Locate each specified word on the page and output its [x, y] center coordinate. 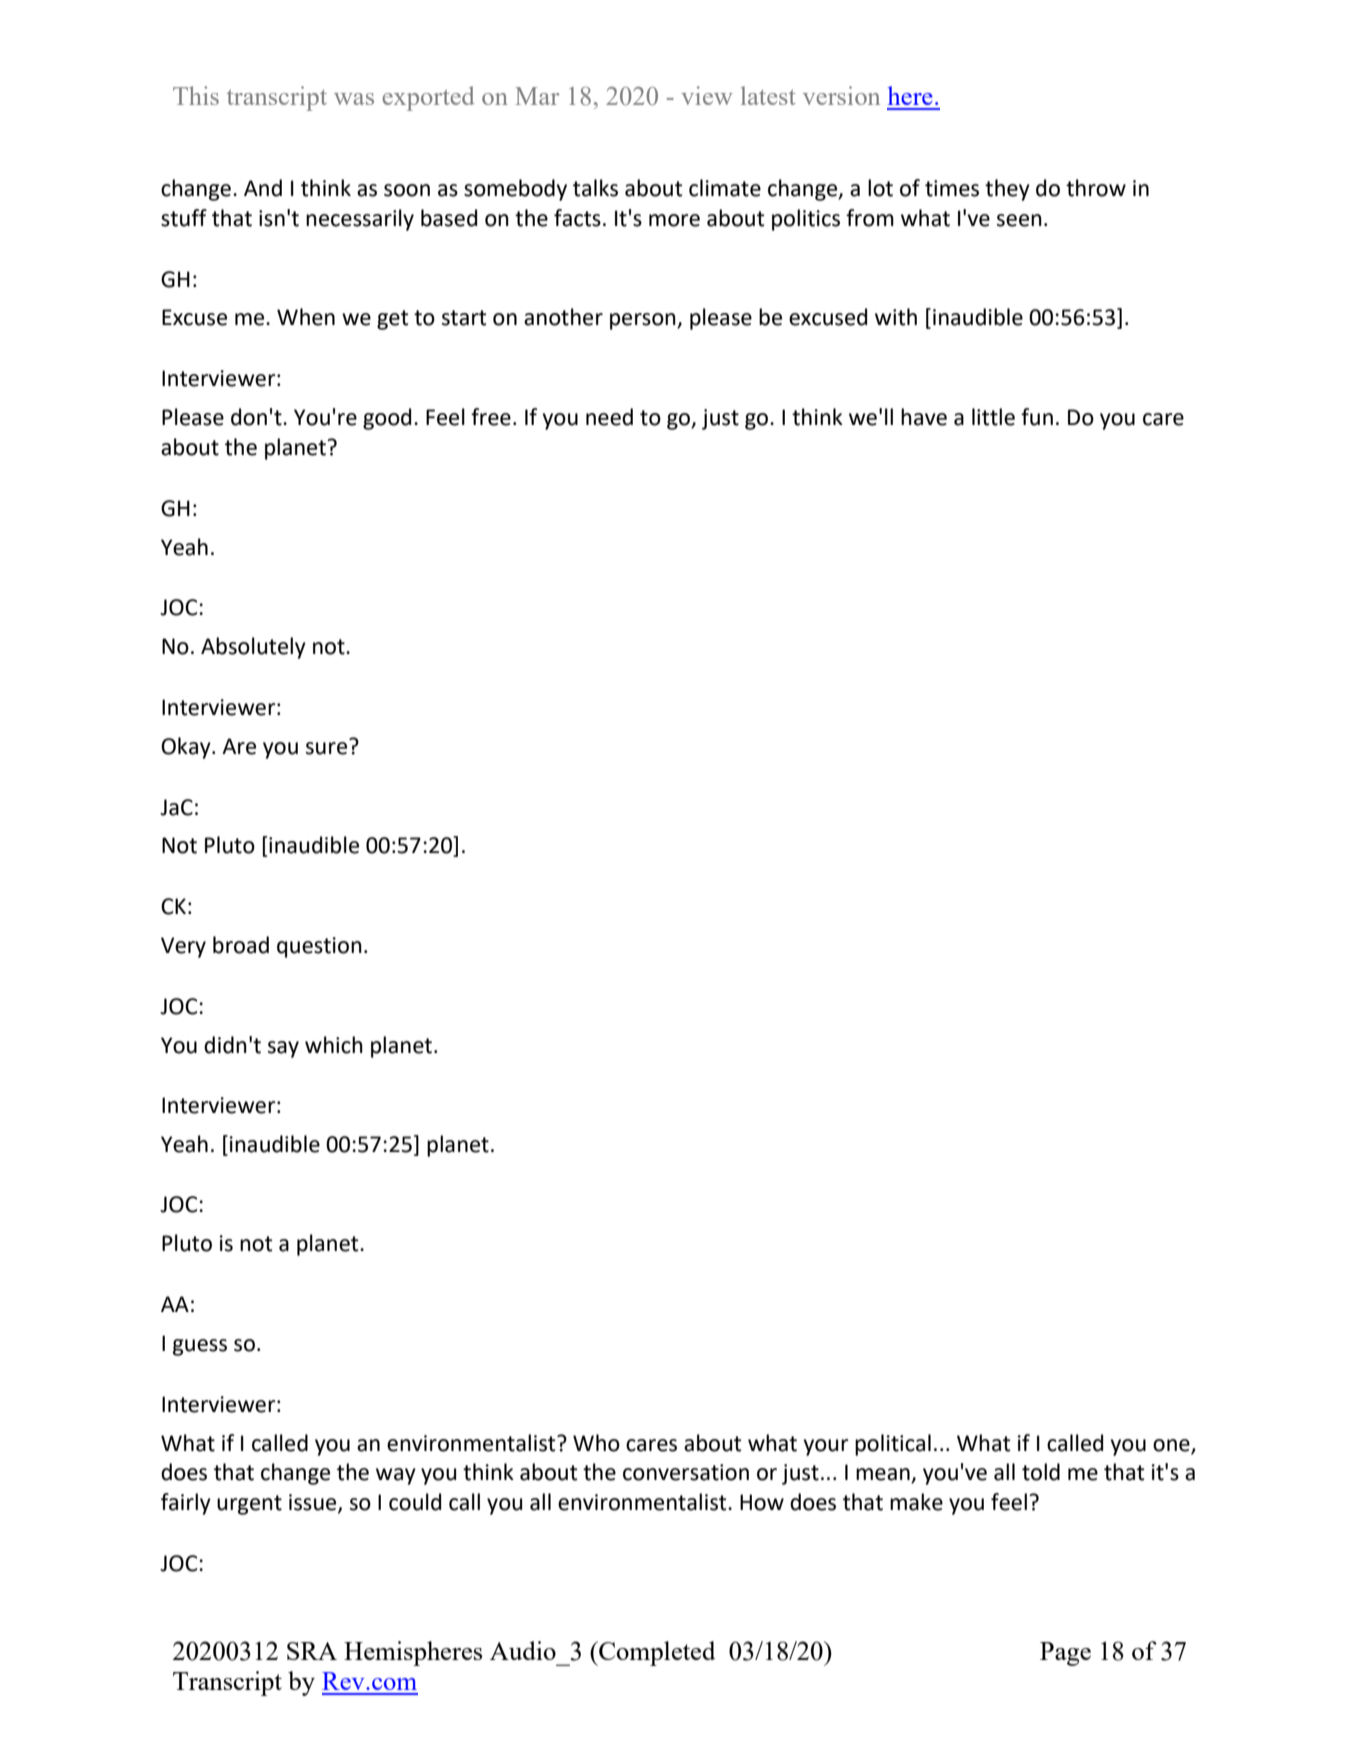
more [674, 220]
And [263, 188]
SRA [312, 1651]
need [609, 417]
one [1171, 1445]
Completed [656, 1653]
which [334, 1045]
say [283, 1049]
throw [1096, 188]
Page [1065, 1654]
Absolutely [253, 648]
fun [1037, 417]
